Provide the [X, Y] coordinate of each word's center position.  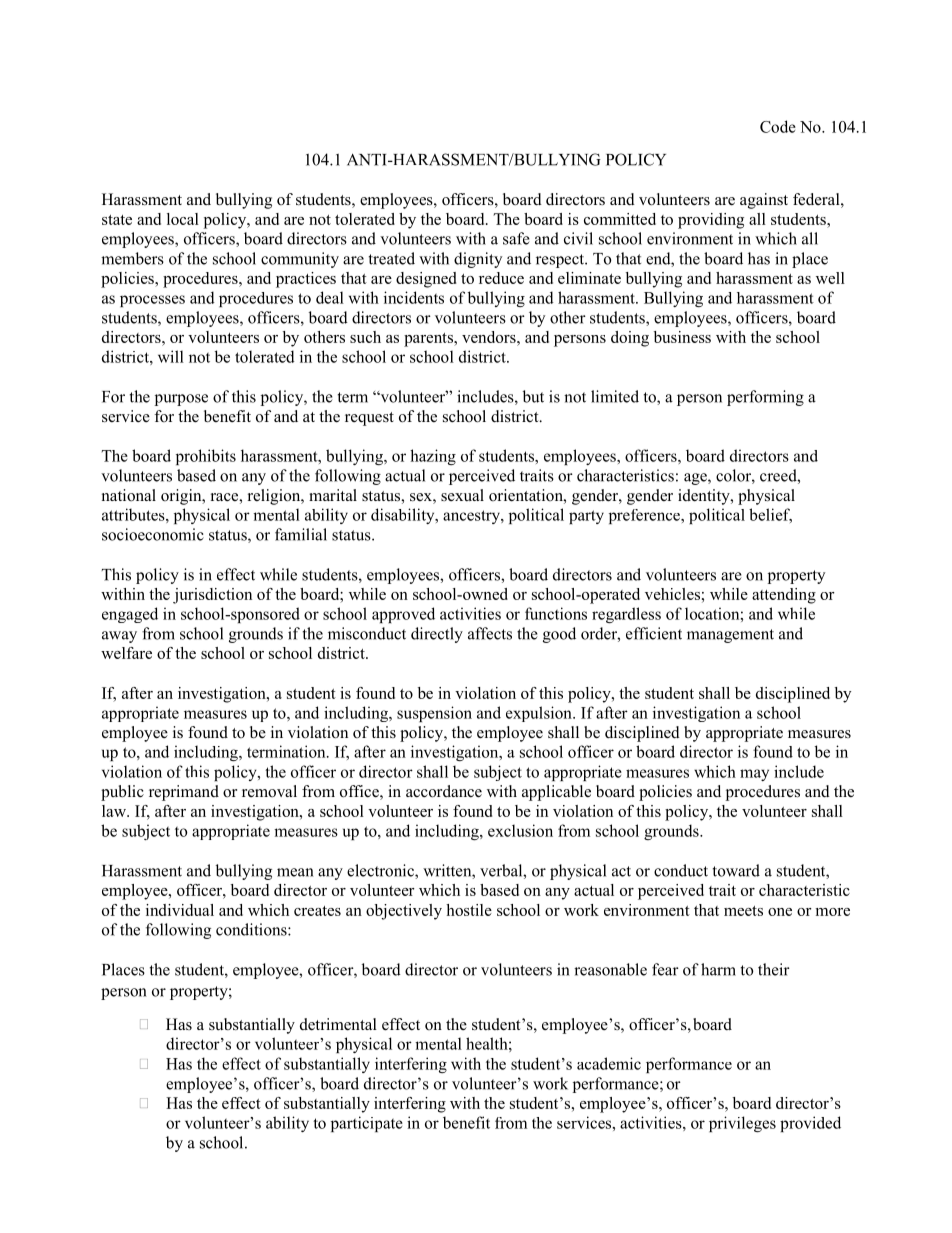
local [183, 219]
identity [705, 497]
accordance [444, 791]
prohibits [206, 457]
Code [778, 126]
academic [609, 1063]
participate [367, 1124]
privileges [742, 1124]
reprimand [184, 793]
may [754, 775]
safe [516, 238]
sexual [462, 495]
